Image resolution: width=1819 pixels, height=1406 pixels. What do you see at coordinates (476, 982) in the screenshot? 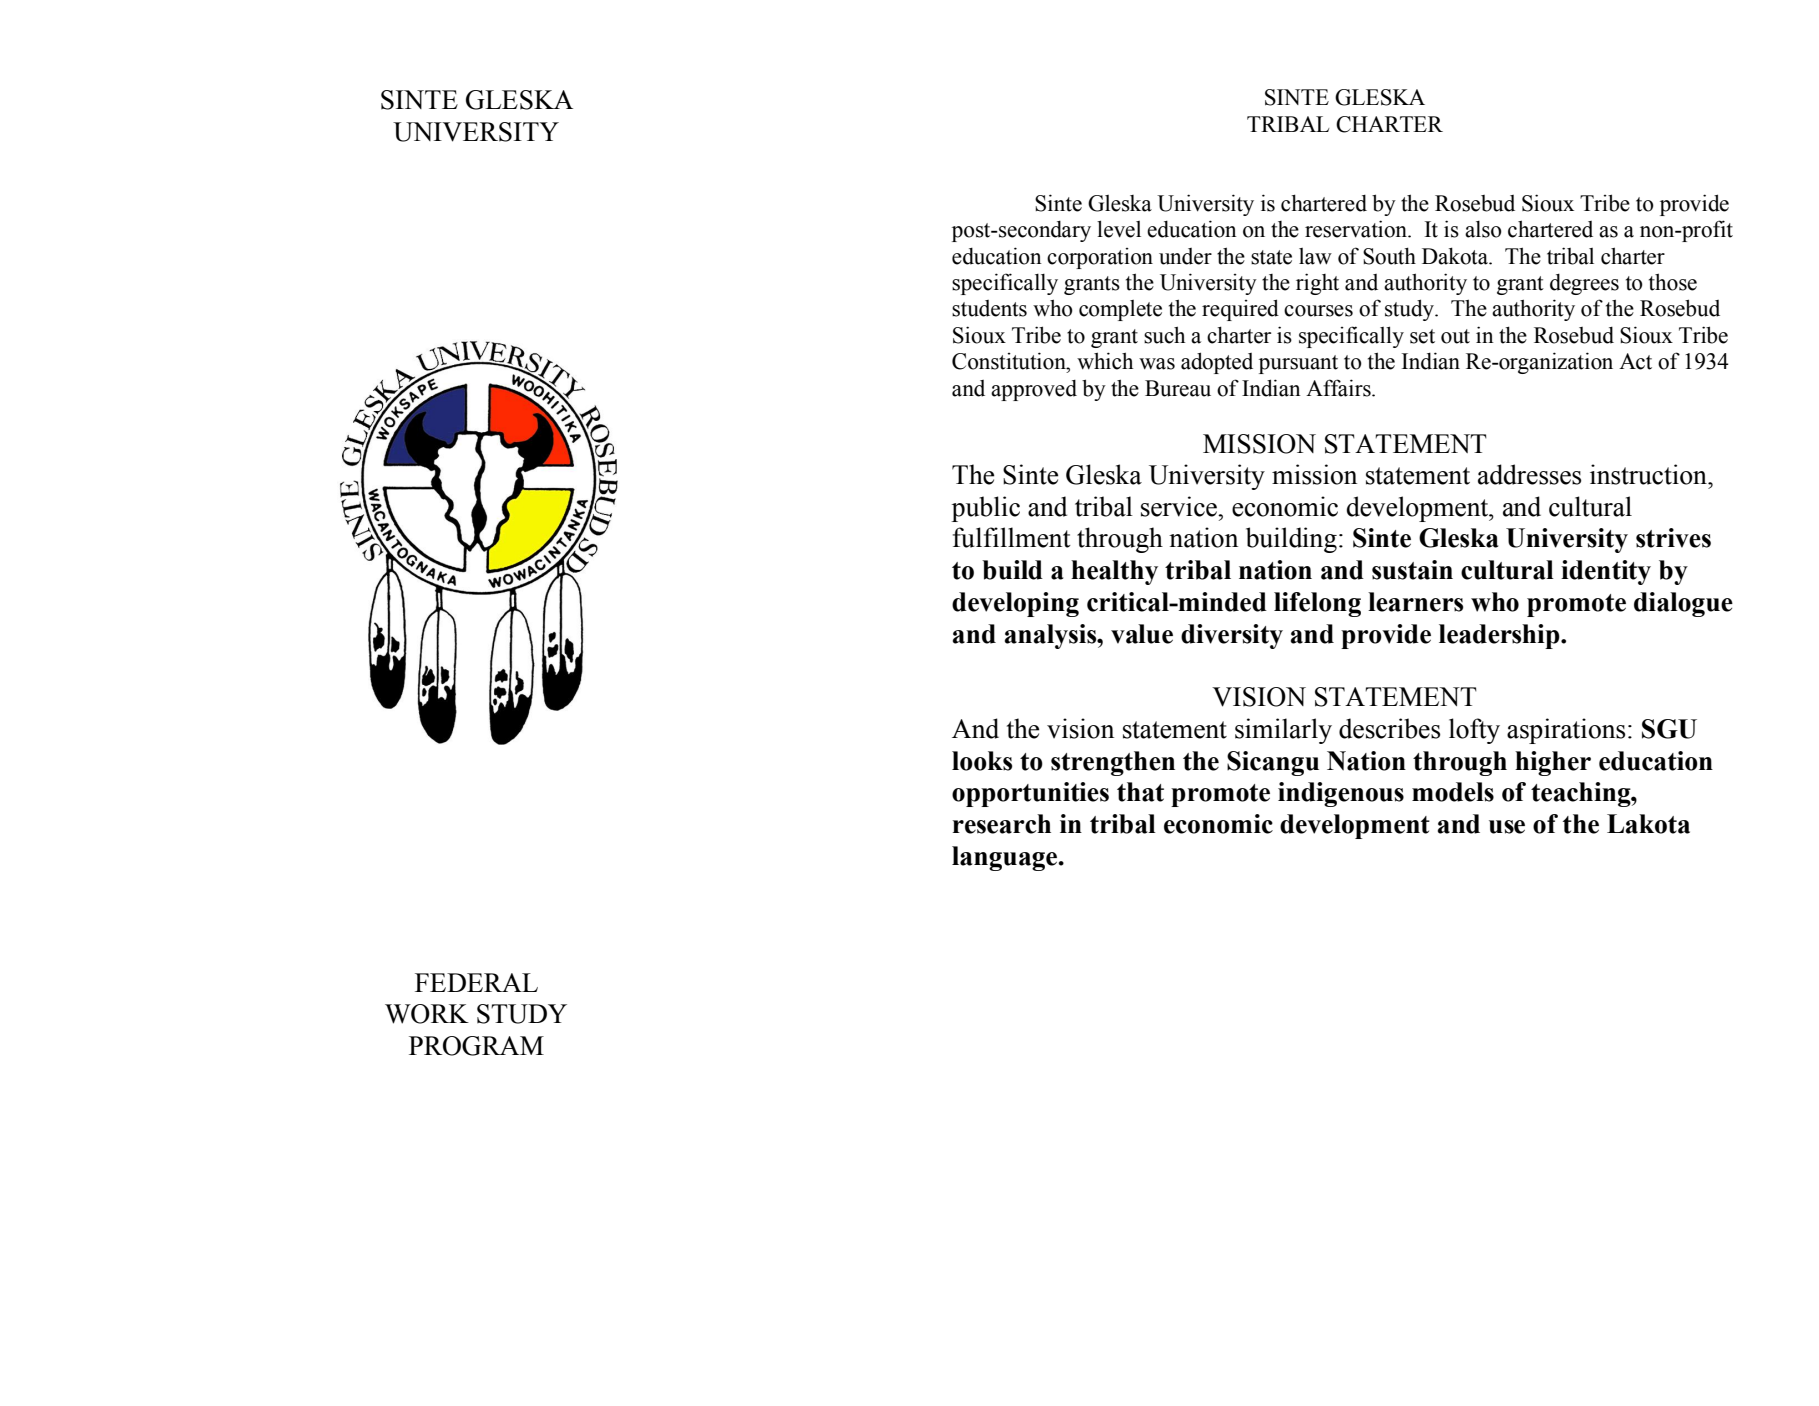
I see `FEDERAL` at bounding box center [476, 982].
